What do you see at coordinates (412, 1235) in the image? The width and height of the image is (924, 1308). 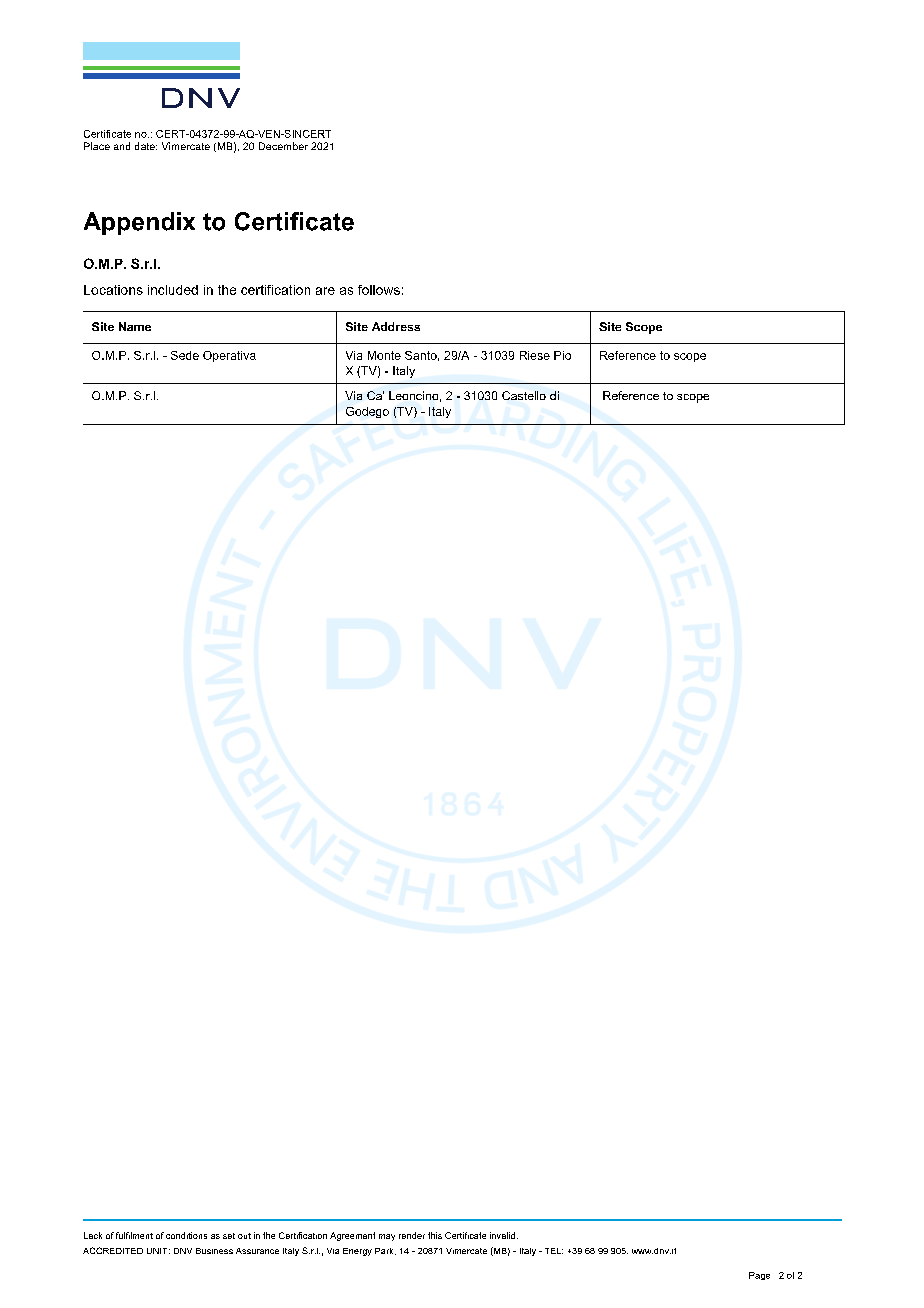 I see `render` at bounding box center [412, 1235].
